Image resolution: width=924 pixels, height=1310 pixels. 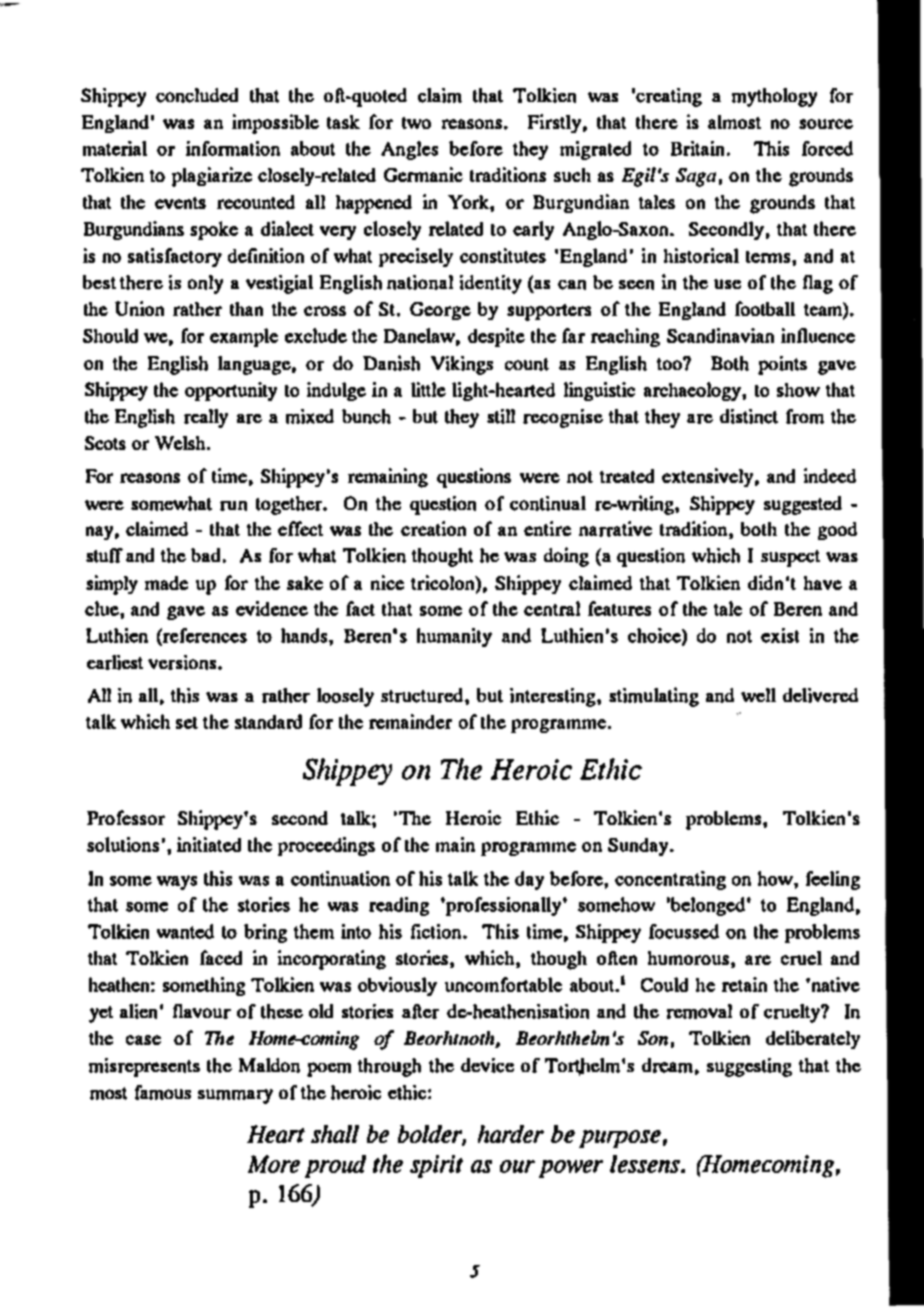 What do you see at coordinates (416, 123) in the screenshot?
I see `two` at bounding box center [416, 123].
